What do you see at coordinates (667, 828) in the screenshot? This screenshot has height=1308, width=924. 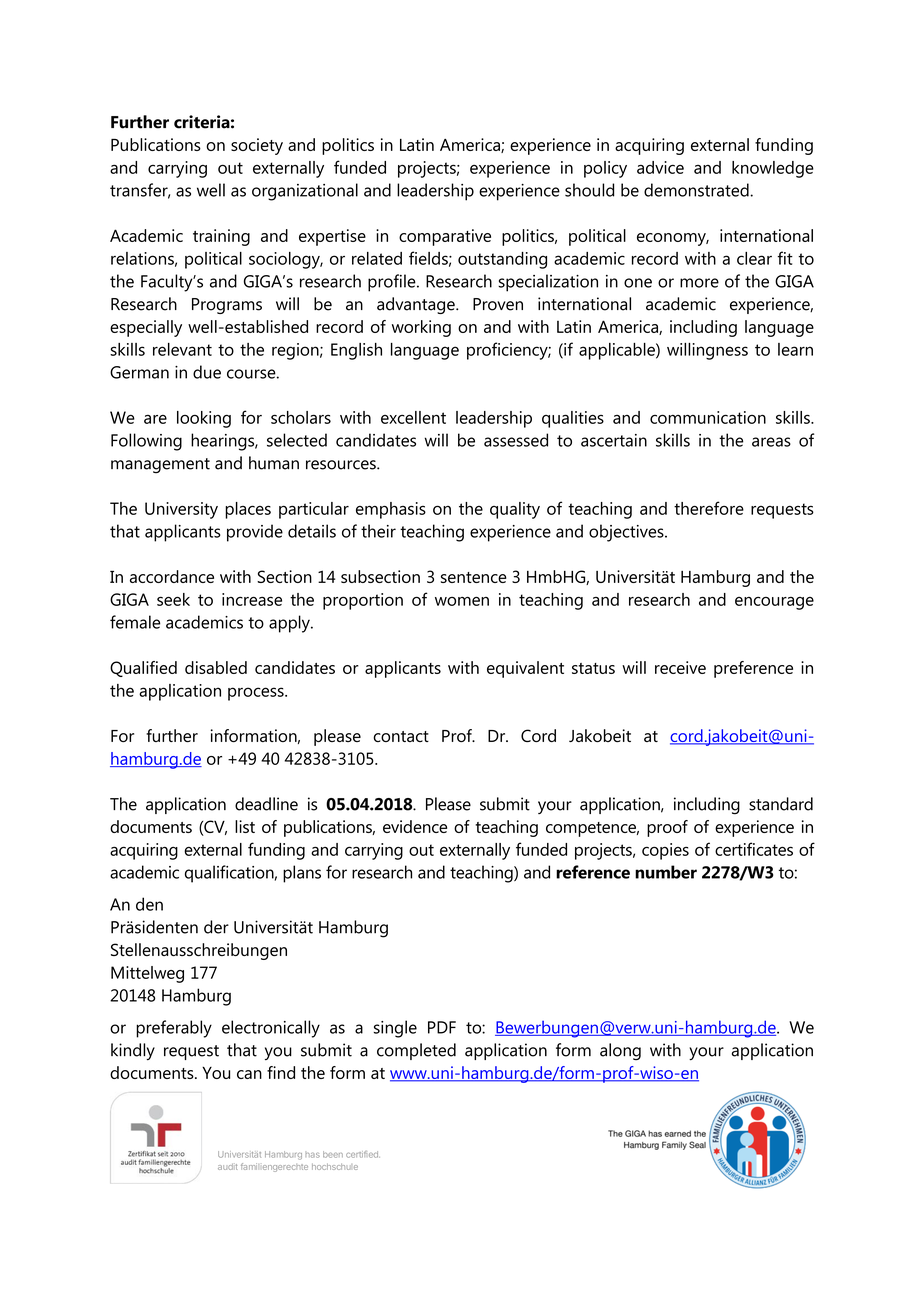 I see `proof` at bounding box center [667, 828].
